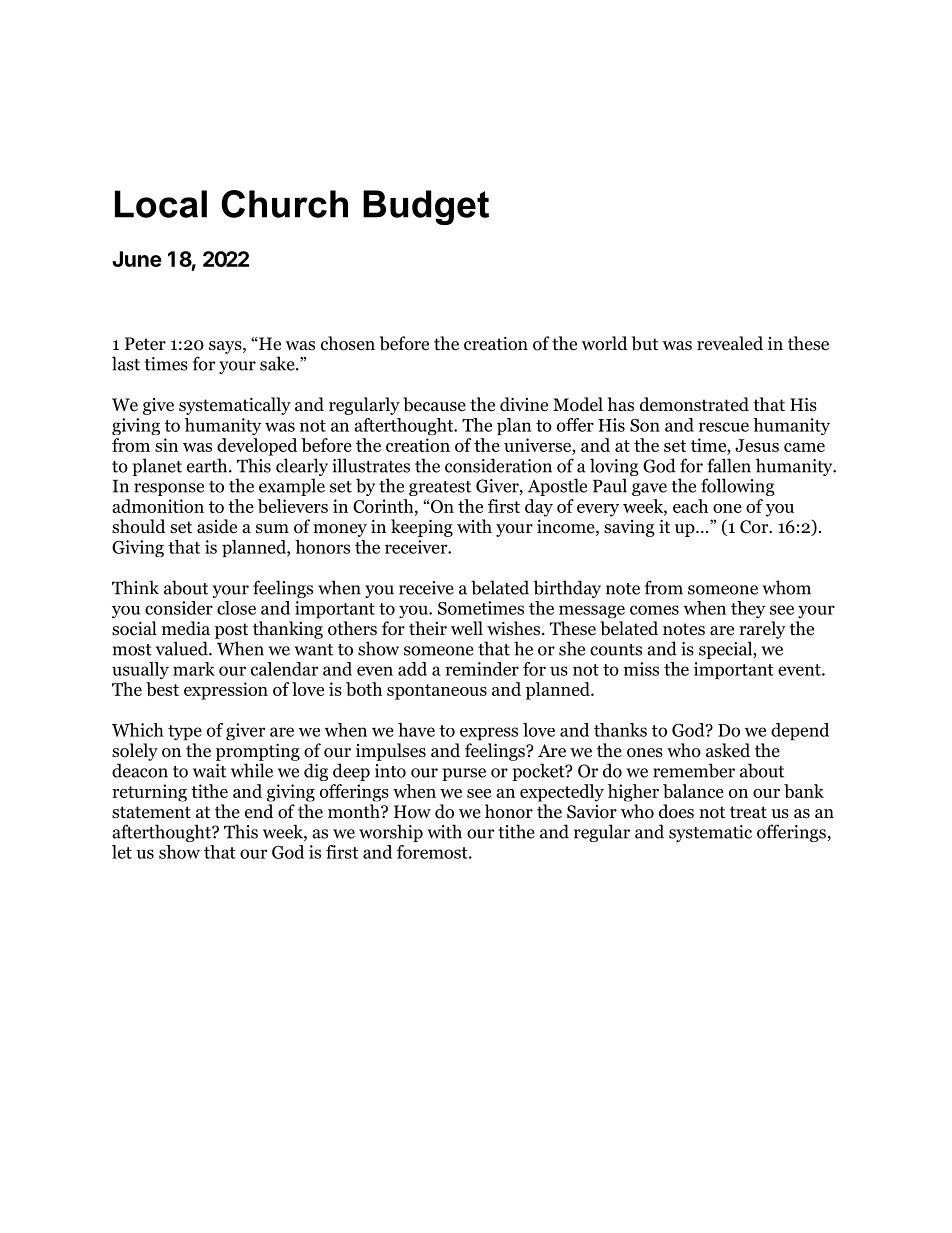 The width and height of the image is (952, 1233). Describe the element at coordinates (467, 628) in the image. I see `well` at that location.
